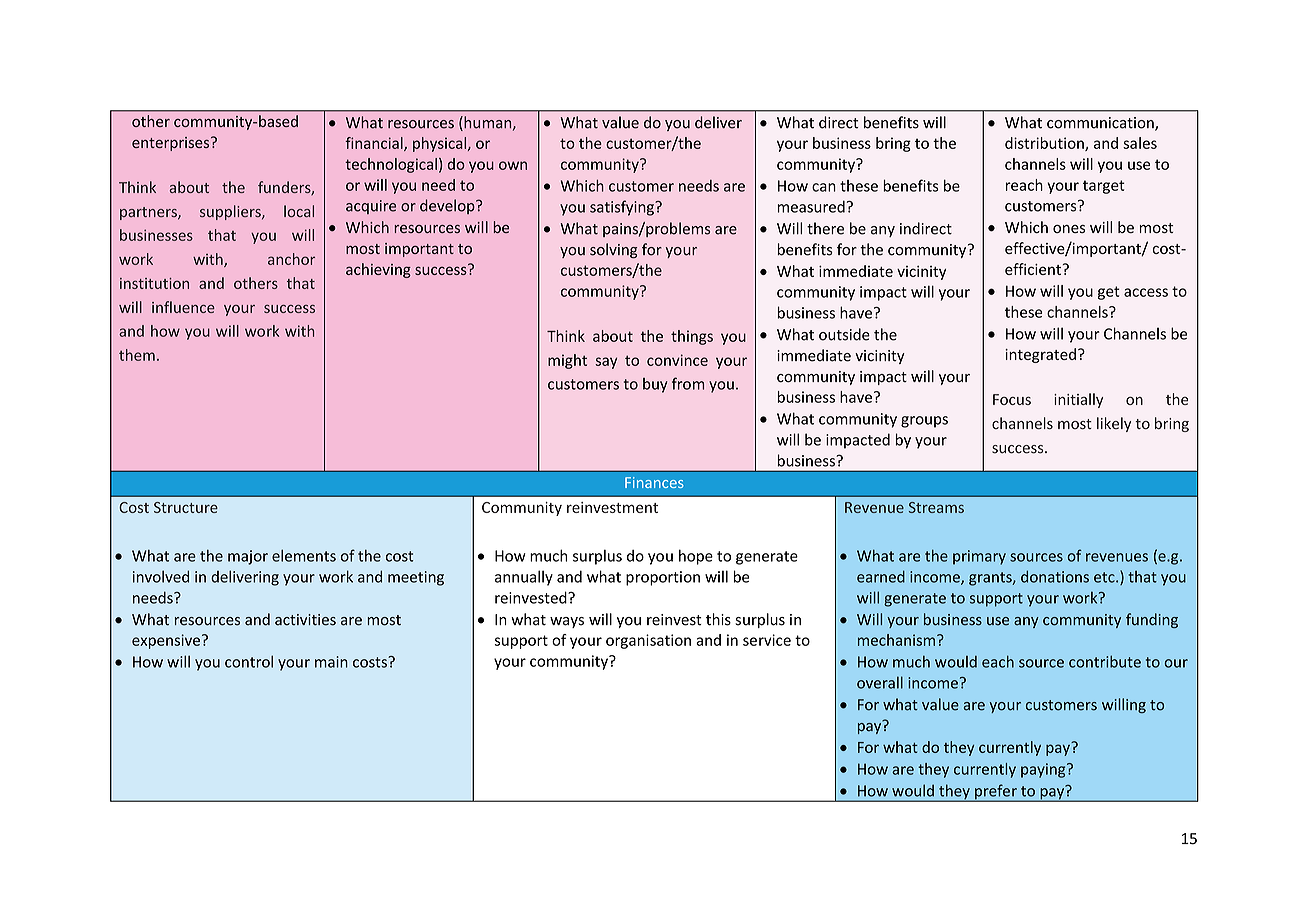 The image size is (1308, 924). I want to click on donations, so click(1055, 577).
